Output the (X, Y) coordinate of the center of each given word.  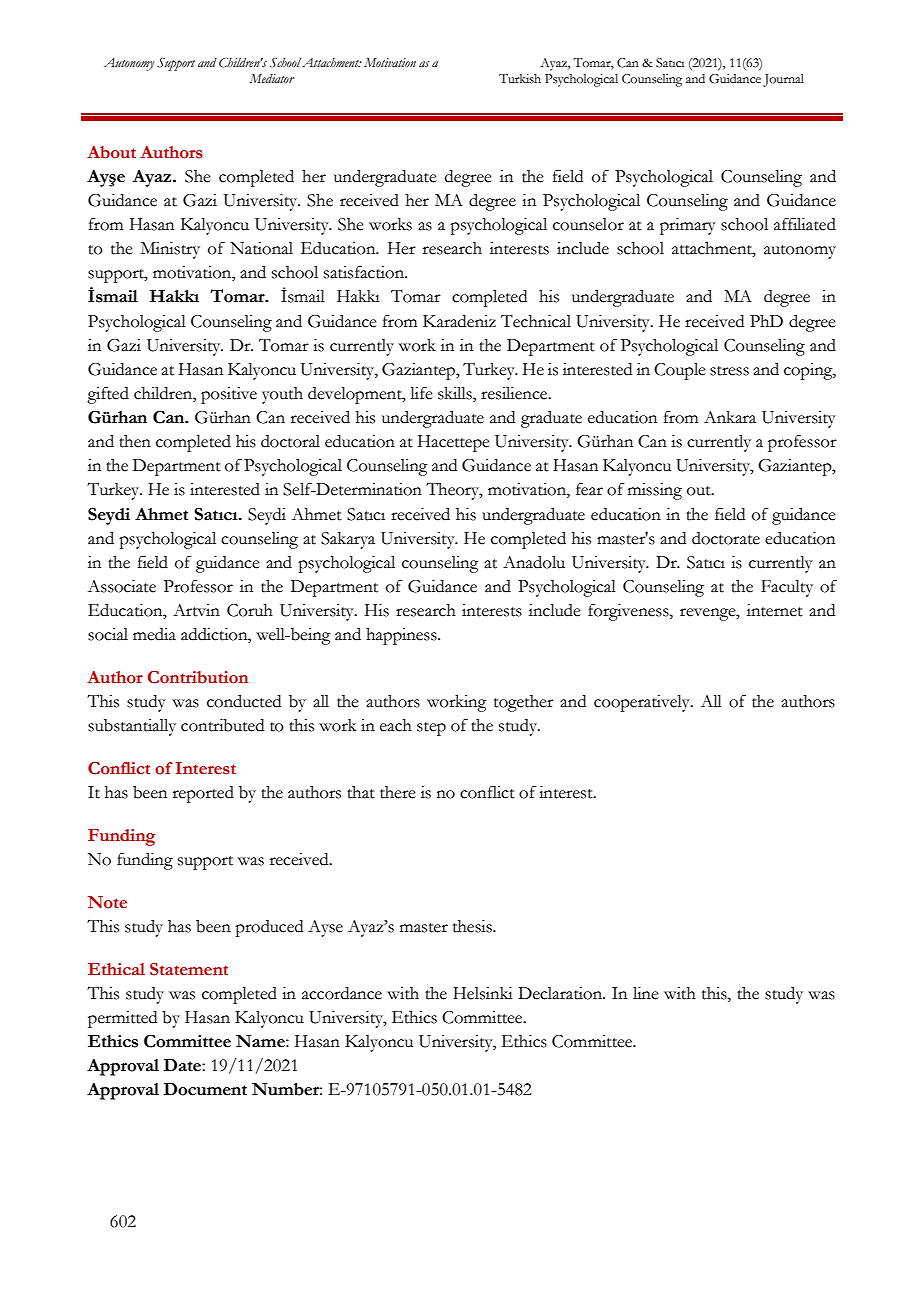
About (111, 152)
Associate (122, 586)
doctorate (726, 538)
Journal (783, 80)
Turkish (520, 79)
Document (205, 1089)
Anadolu (534, 562)
